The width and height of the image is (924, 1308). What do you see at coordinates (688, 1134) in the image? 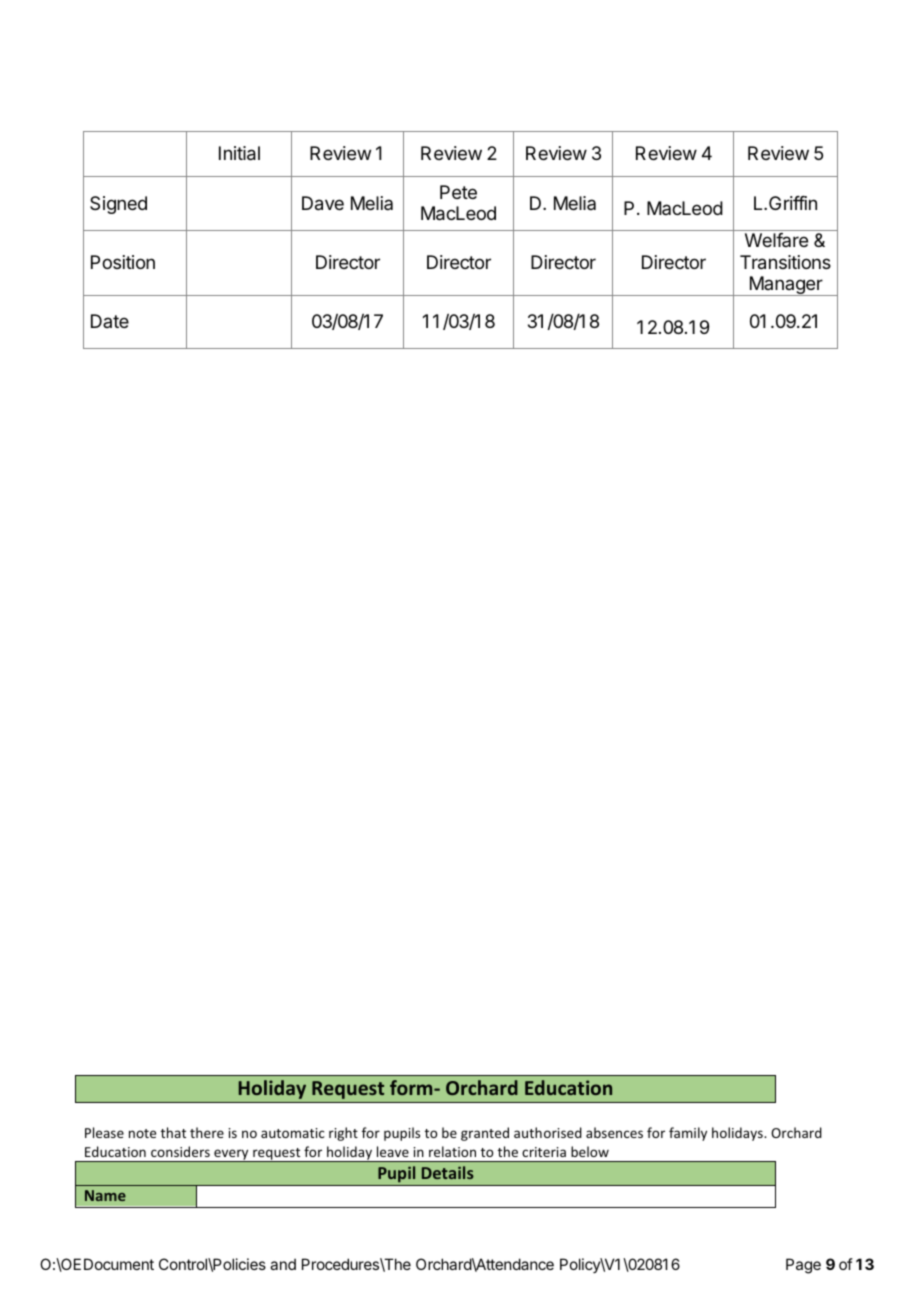
I see `family` at bounding box center [688, 1134].
